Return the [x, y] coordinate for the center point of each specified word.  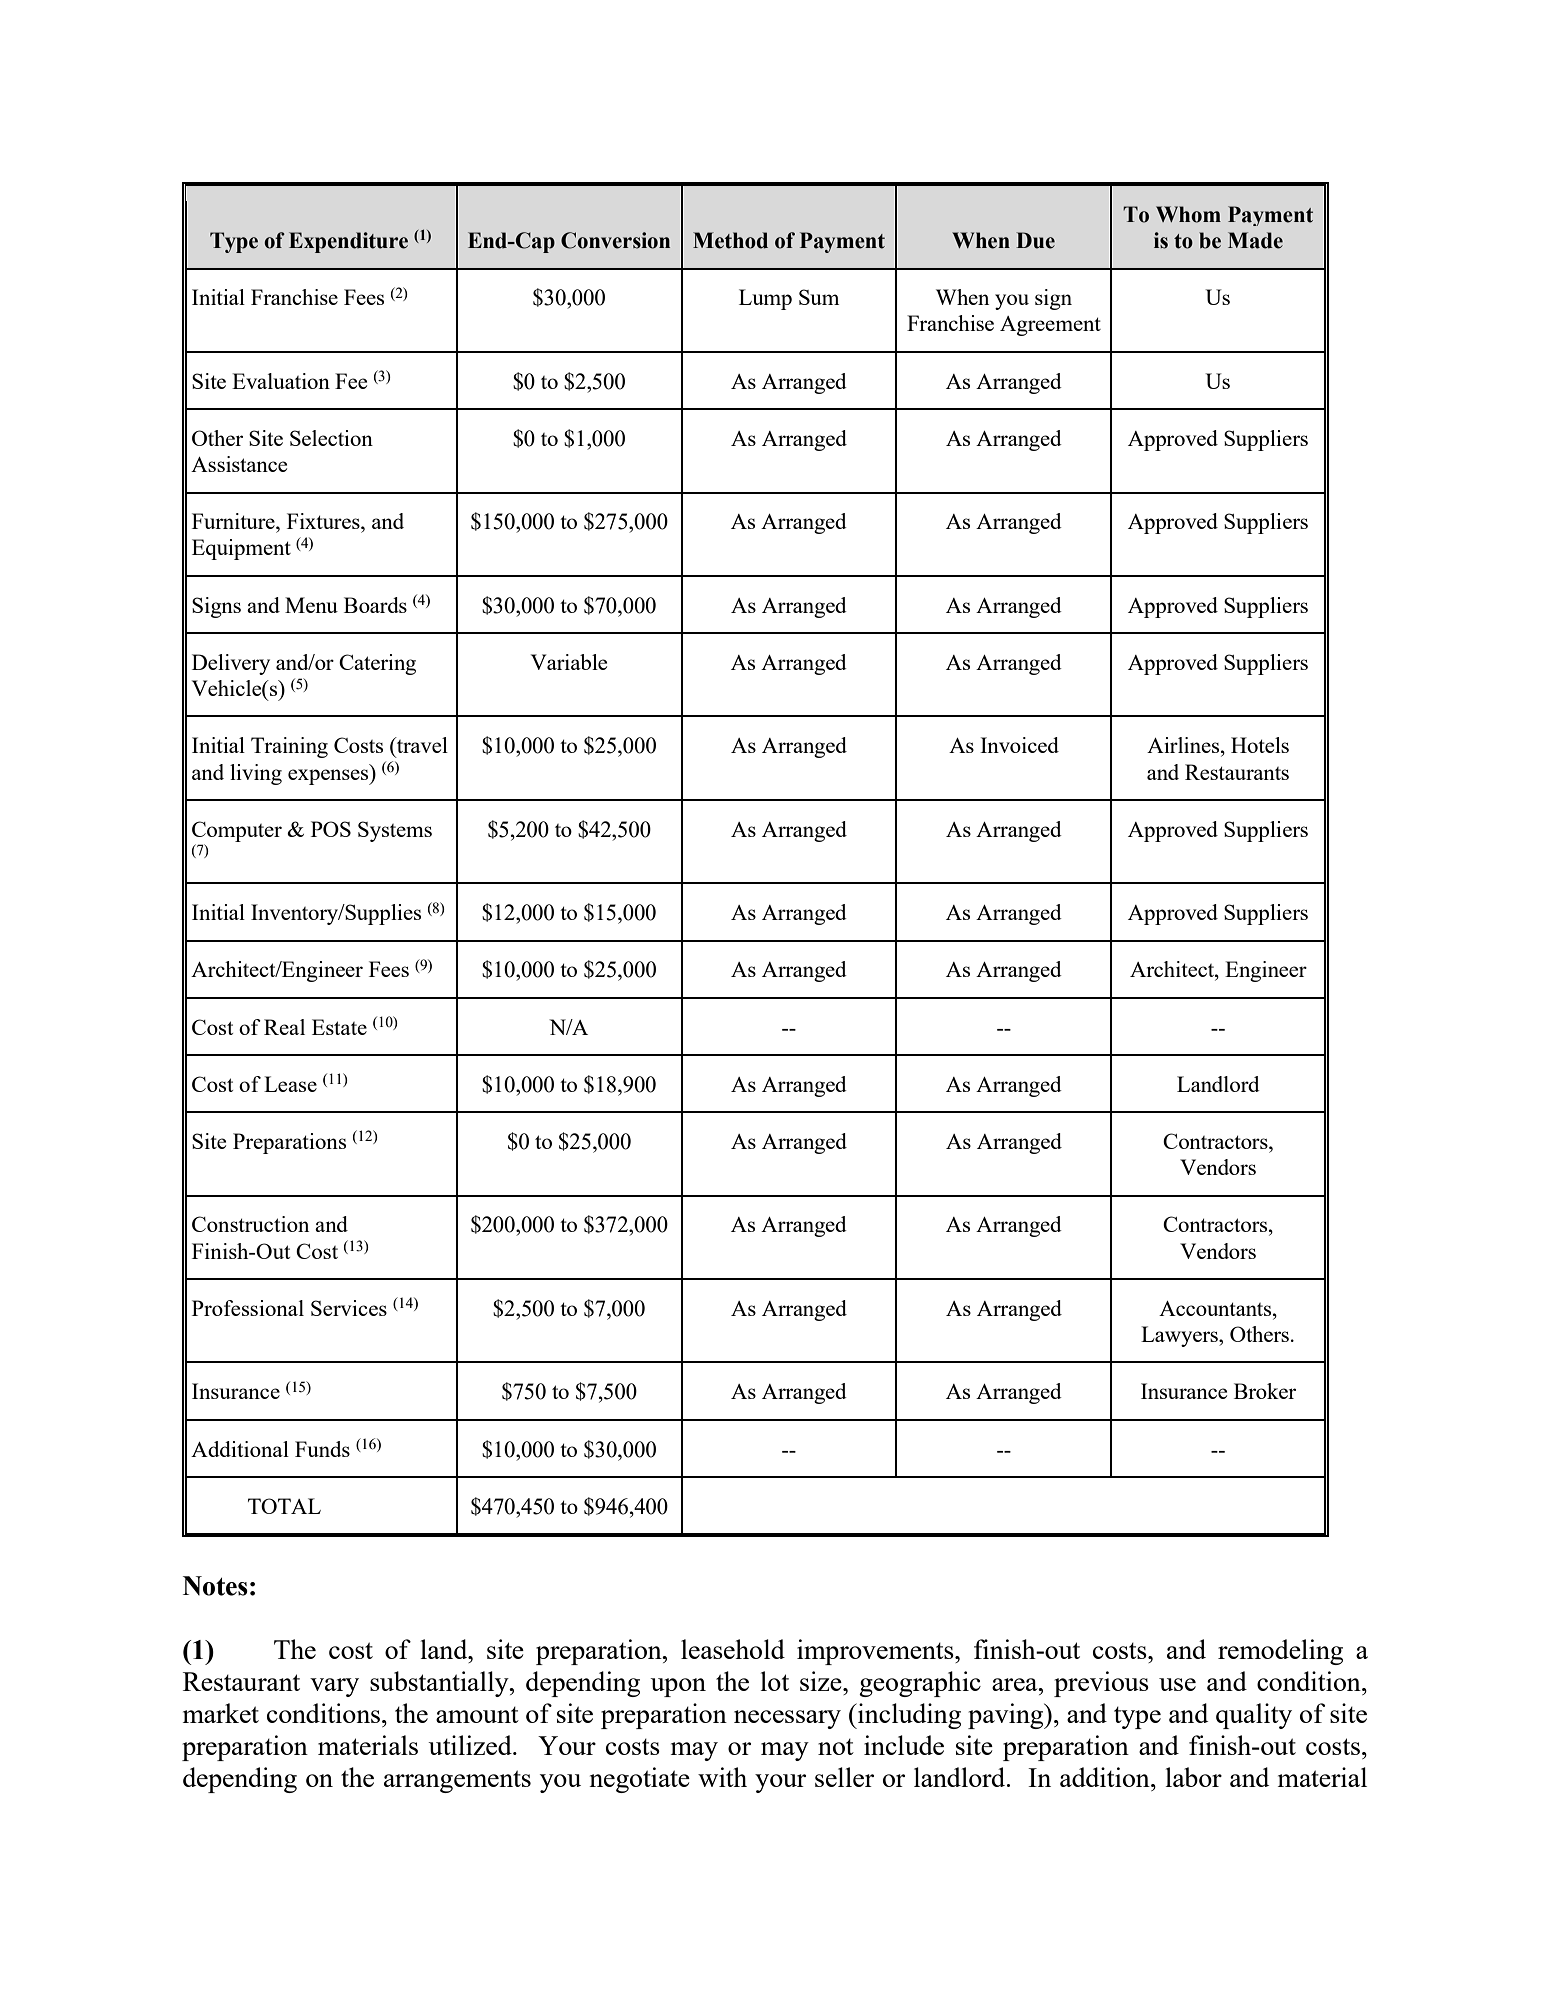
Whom [1188, 214]
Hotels [1260, 745]
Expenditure [348, 242]
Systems [395, 831]
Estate [339, 1027]
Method [730, 240]
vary [334, 1687]
